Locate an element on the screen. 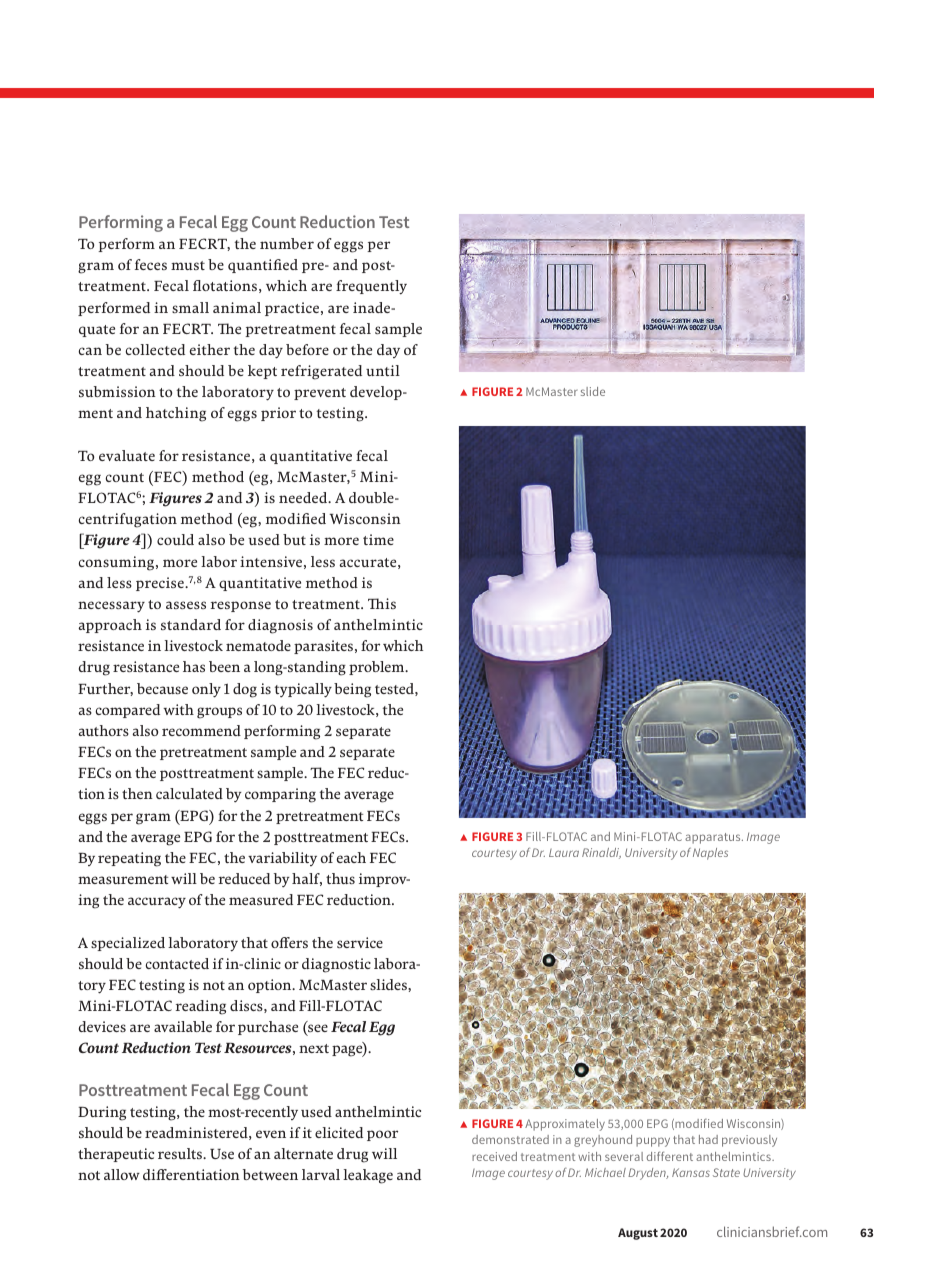 The image size is (952, 1275). frequently is located at coordinates (371, 287).
